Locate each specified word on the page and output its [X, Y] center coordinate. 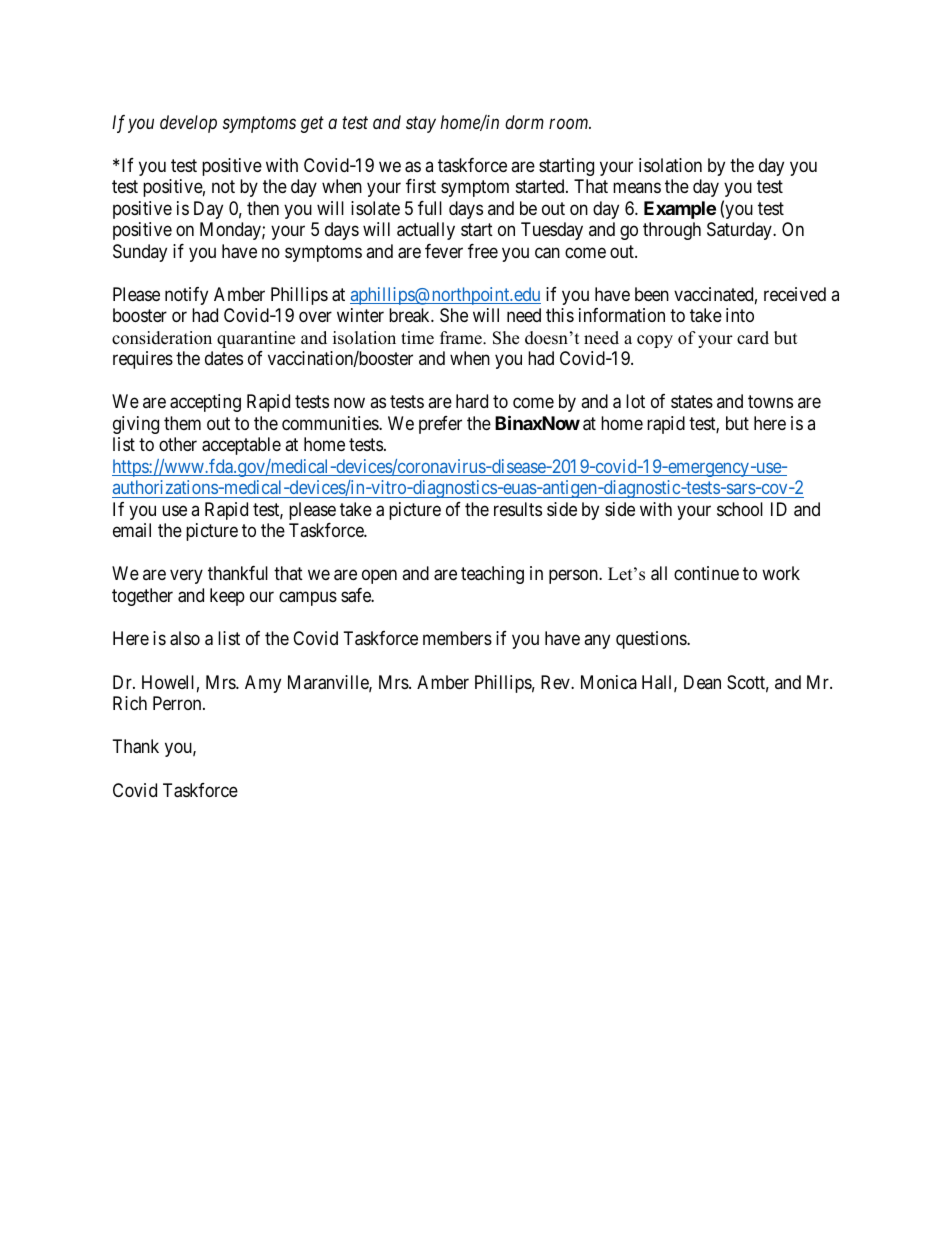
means [637, 188]
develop [188, 124]
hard [472, 401]
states [692, 402]
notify [186, 296]
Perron [178, 703]
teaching [492, 575]
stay [421, 125]
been [652, 294]
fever [444, 251]
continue [706, 573]
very [186, 577]
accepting [205, 403]
